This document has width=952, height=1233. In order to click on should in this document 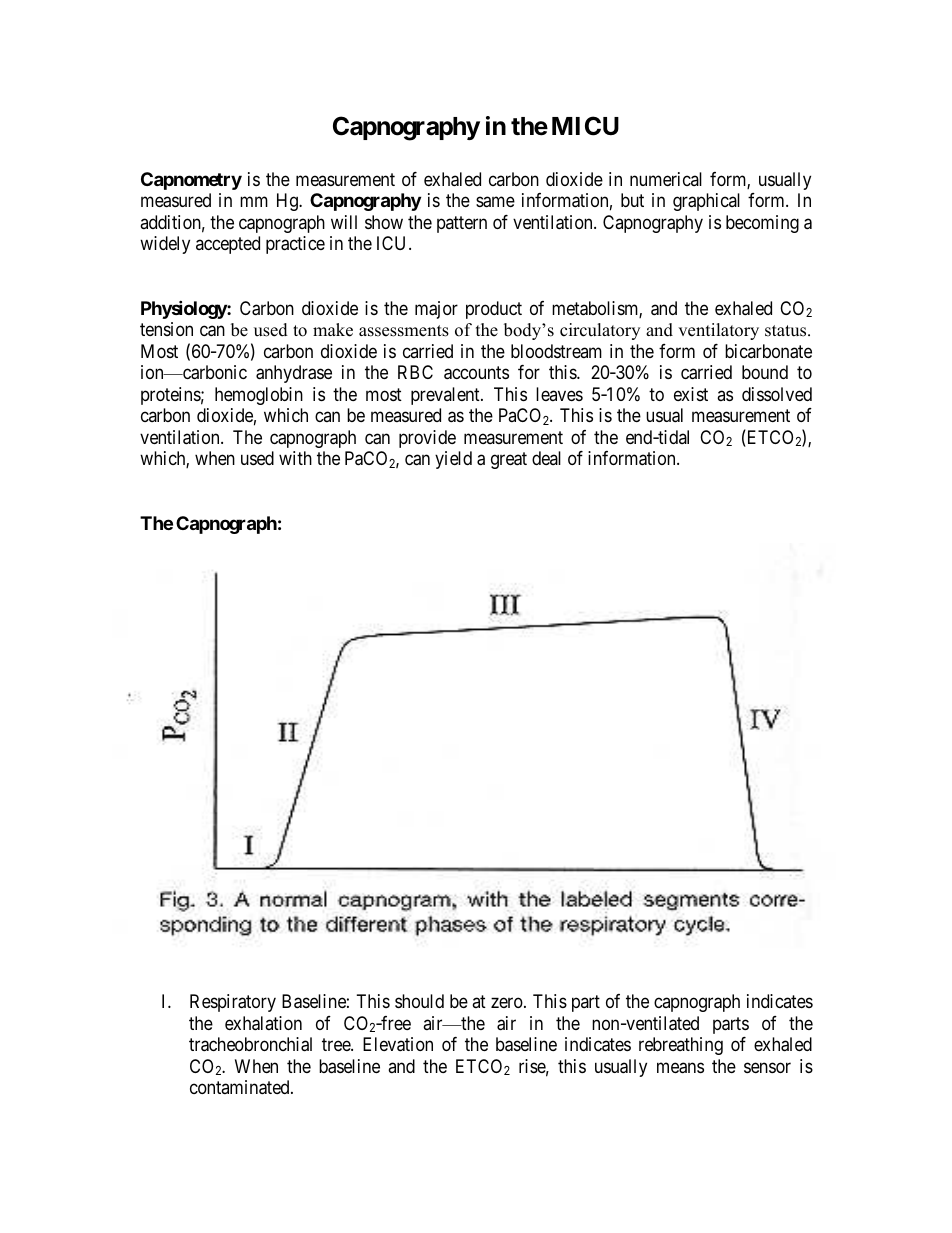, I will do `click(419, 1001)`.
